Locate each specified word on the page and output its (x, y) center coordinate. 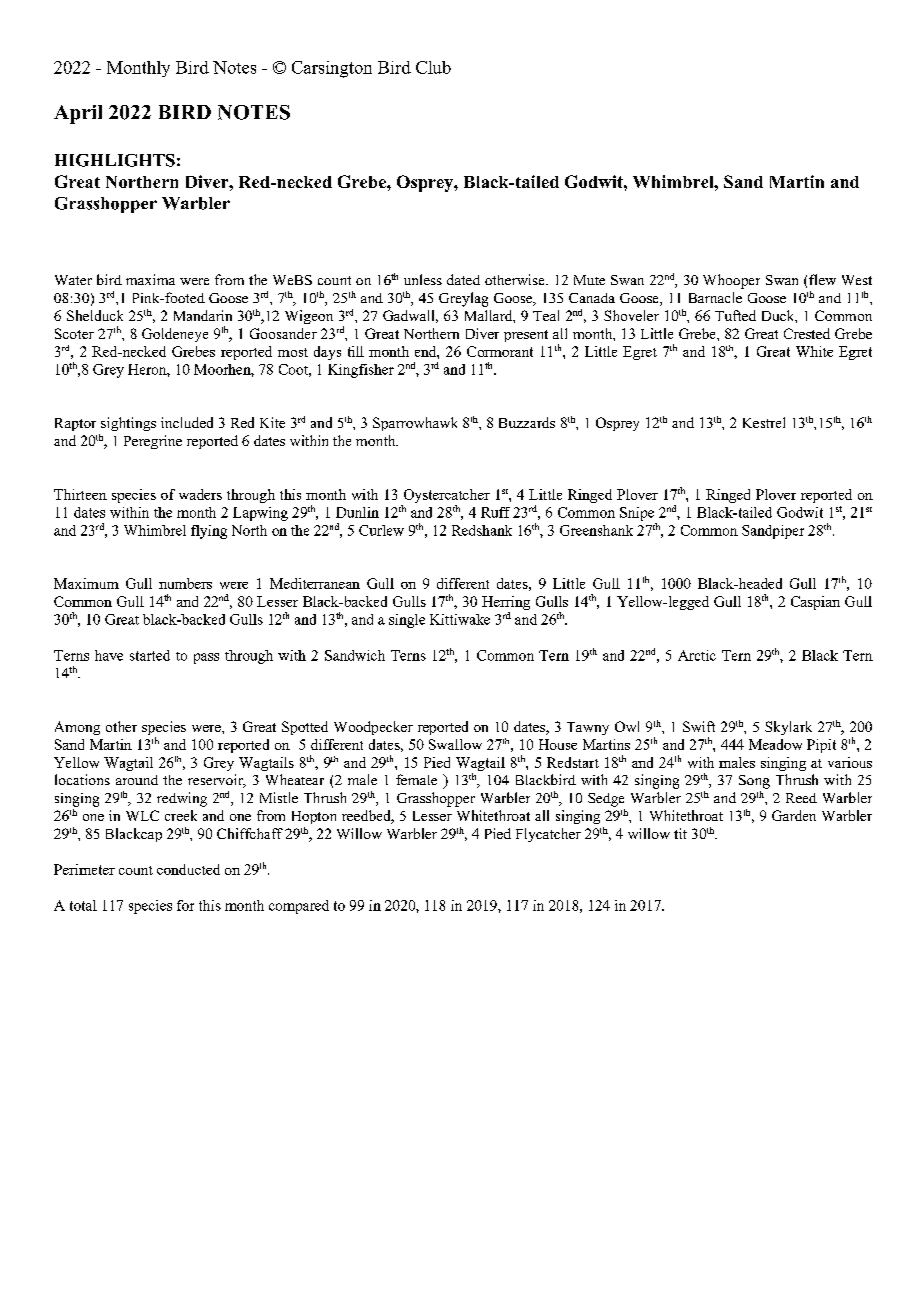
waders (200, 494)
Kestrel (764, 422)
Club (433, 67)
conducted (188, 869)
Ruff (495, 512)
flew (822, 279)
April (78, 114)
